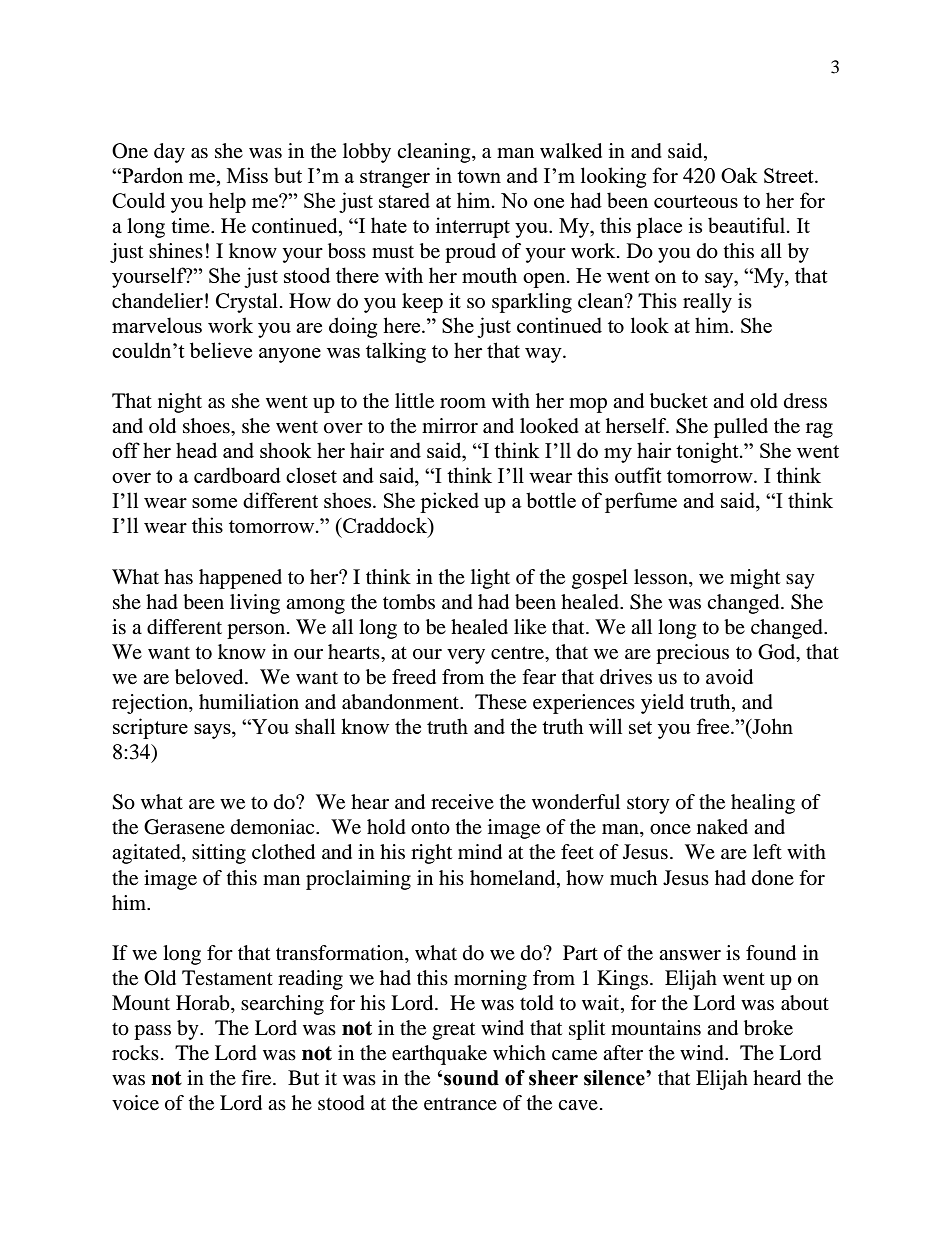 The width and height of the screenshot is (952, 1233). What do you see at coordinates (466, 656) in the screenshot?
I see `very` at bounding box center [466, 656].
